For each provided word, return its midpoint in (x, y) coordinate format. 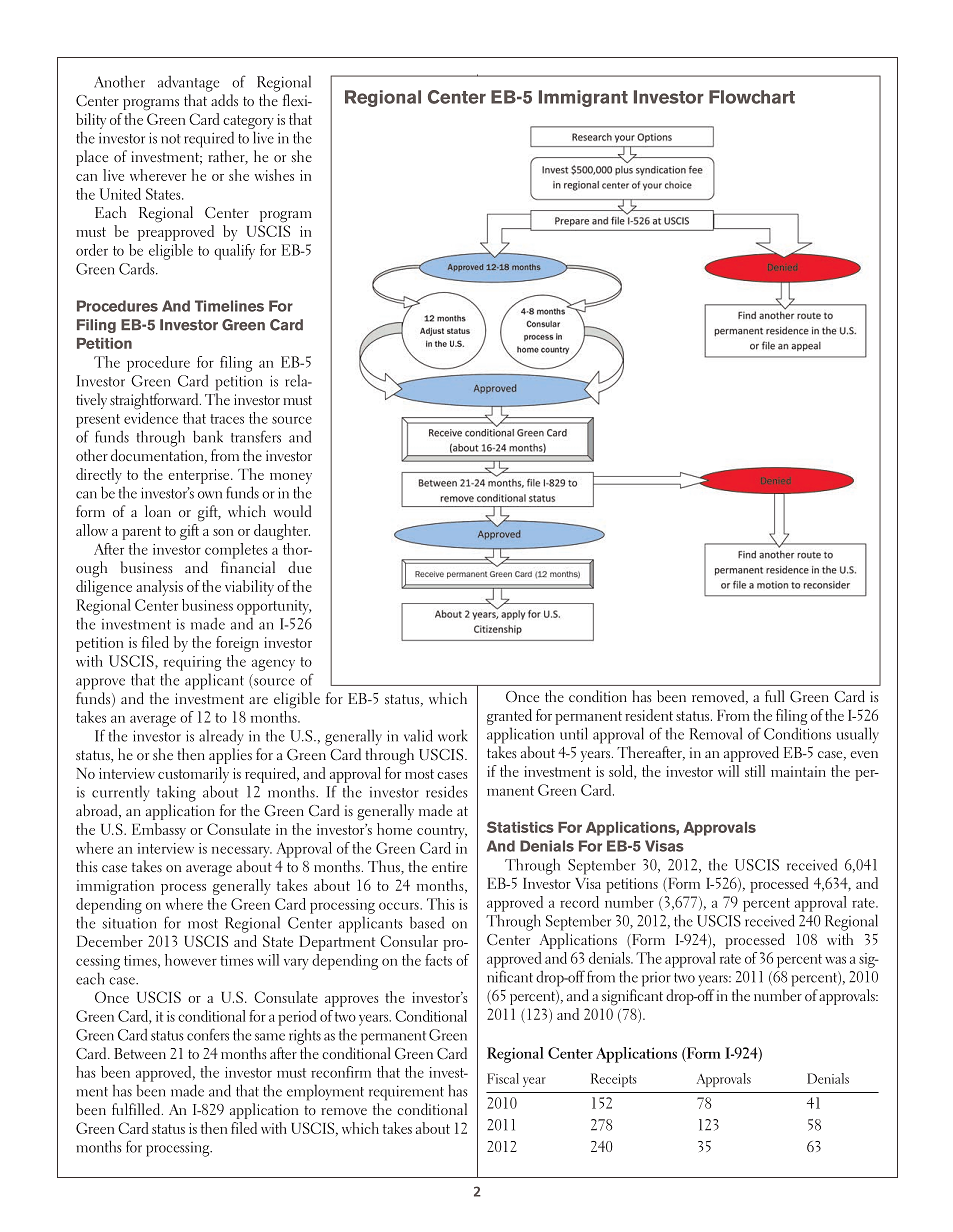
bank (208, 436)
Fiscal (503, 1078)
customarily (193, 775)
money (291, 478)
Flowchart (752, 97)
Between (140, 1053)
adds (224, 100)
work (453, 735)
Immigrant (583, 98)
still (755, 771)
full (775, 696)
